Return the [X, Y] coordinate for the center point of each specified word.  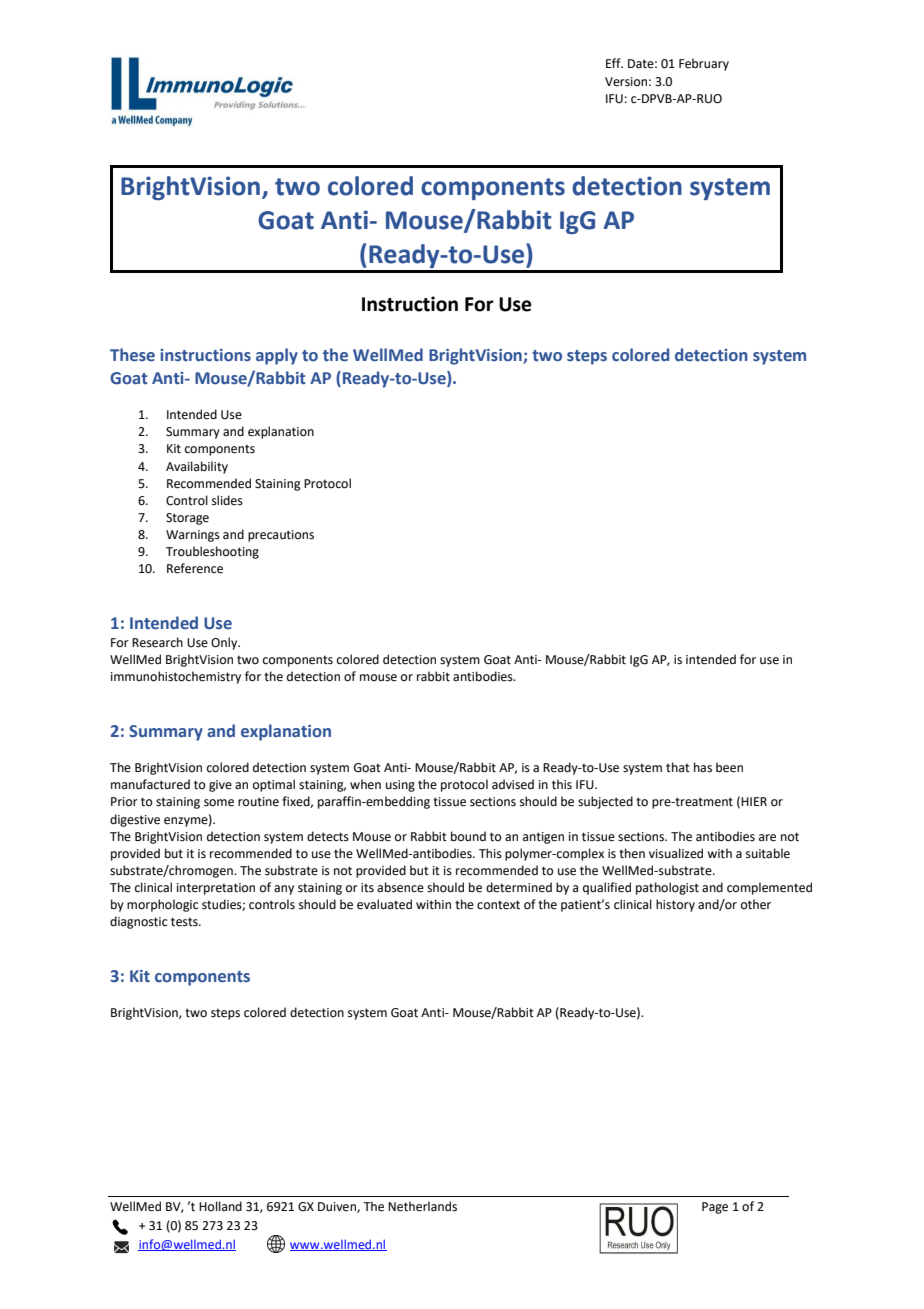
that [678, 767]
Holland [220, 1206]
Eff [614, 63]
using [400, 786]
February [704, 64]
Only [225, 643]
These [132, 355]
